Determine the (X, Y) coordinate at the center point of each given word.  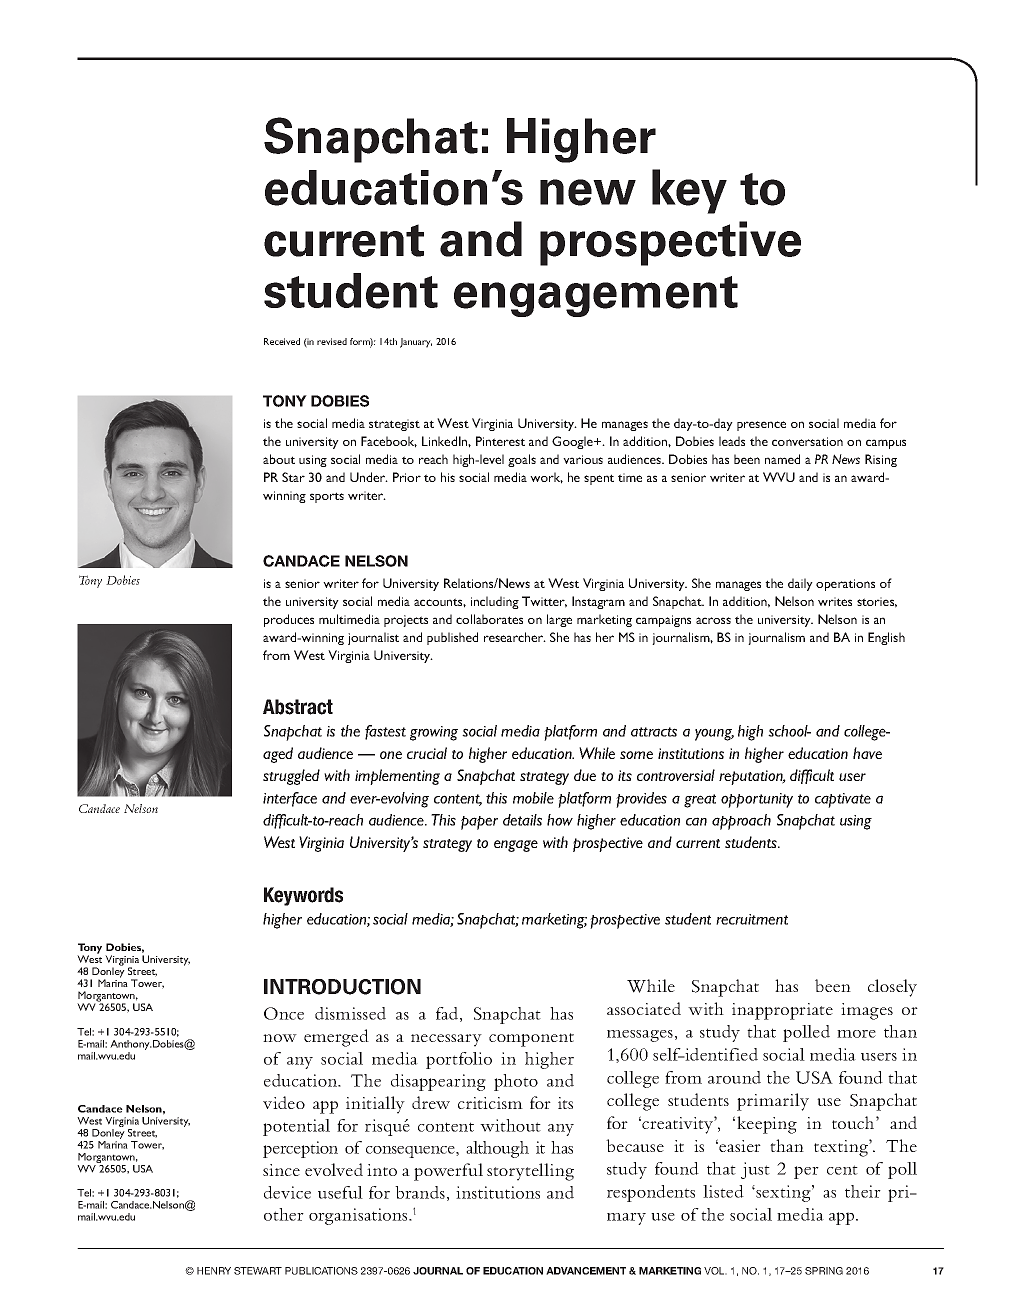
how (560, 820)
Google (573, 442)
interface (290, 799)
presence (761, 426)
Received (282, 341)
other (284, 1214)
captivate (843, 800)
